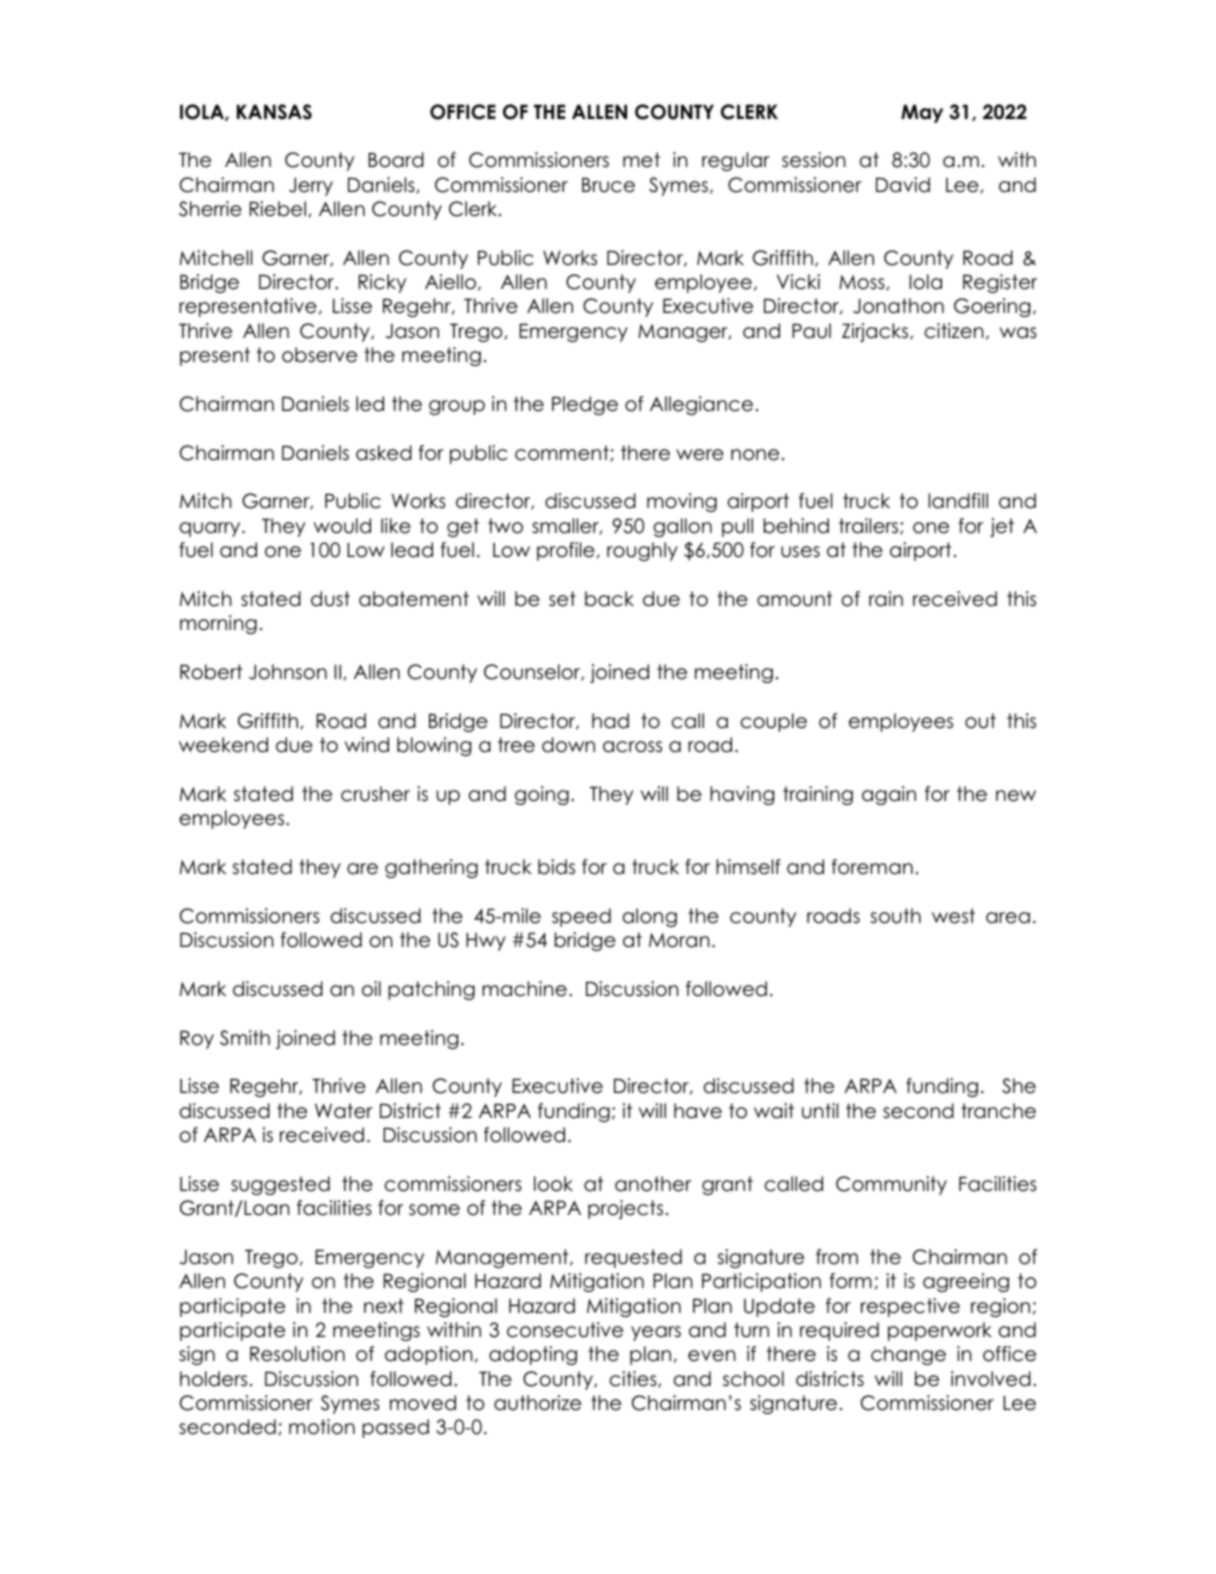 This document has width=1216, height=1574. What do you see at coordinates (641, 160) in the document?
I see `met` at bounding box center [641, 160].
